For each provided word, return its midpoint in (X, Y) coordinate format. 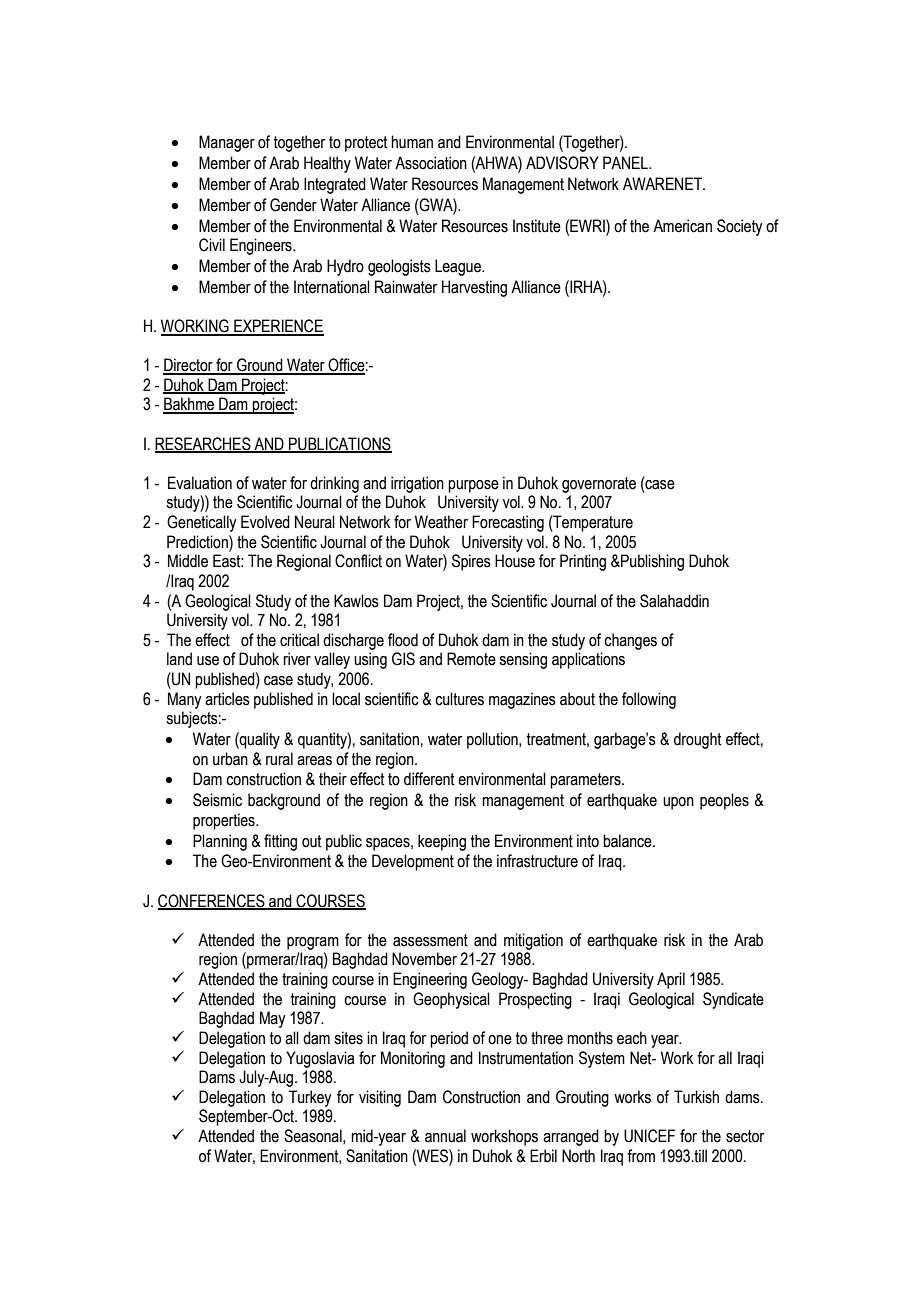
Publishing (651, 562)
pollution (493, 740)
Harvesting (474, 288)
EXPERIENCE (278, 327)
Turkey (310, 1098)
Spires (471, 562)
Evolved (265, 522)
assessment (430, 940)
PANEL (626, 162)
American (682, 226)
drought (697, 740)
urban (230, 759)
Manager (227, 143)
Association (431, 163)
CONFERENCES (212, 901)
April (671, 980)
